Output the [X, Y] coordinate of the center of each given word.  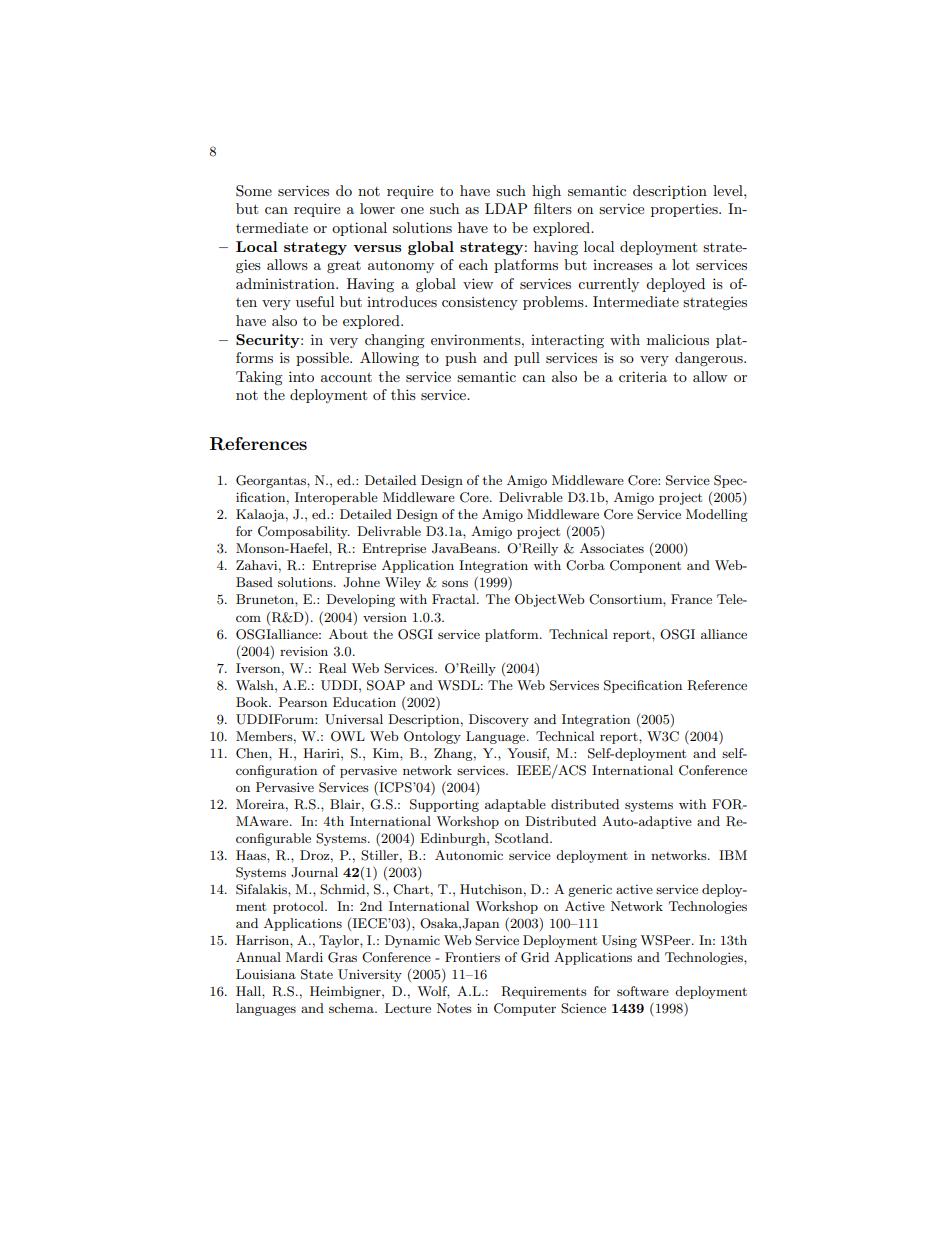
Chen [253, 753]
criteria [643, 376]
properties [685, 210]
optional [359, 229]
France [691, 599]
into [301, 376]
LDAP [506, 208]
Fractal [455, 599]
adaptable [515, 805]
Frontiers [472, 957]
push [461, 359]
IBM [733, 855]
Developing [360, 600]
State [317, 974]
